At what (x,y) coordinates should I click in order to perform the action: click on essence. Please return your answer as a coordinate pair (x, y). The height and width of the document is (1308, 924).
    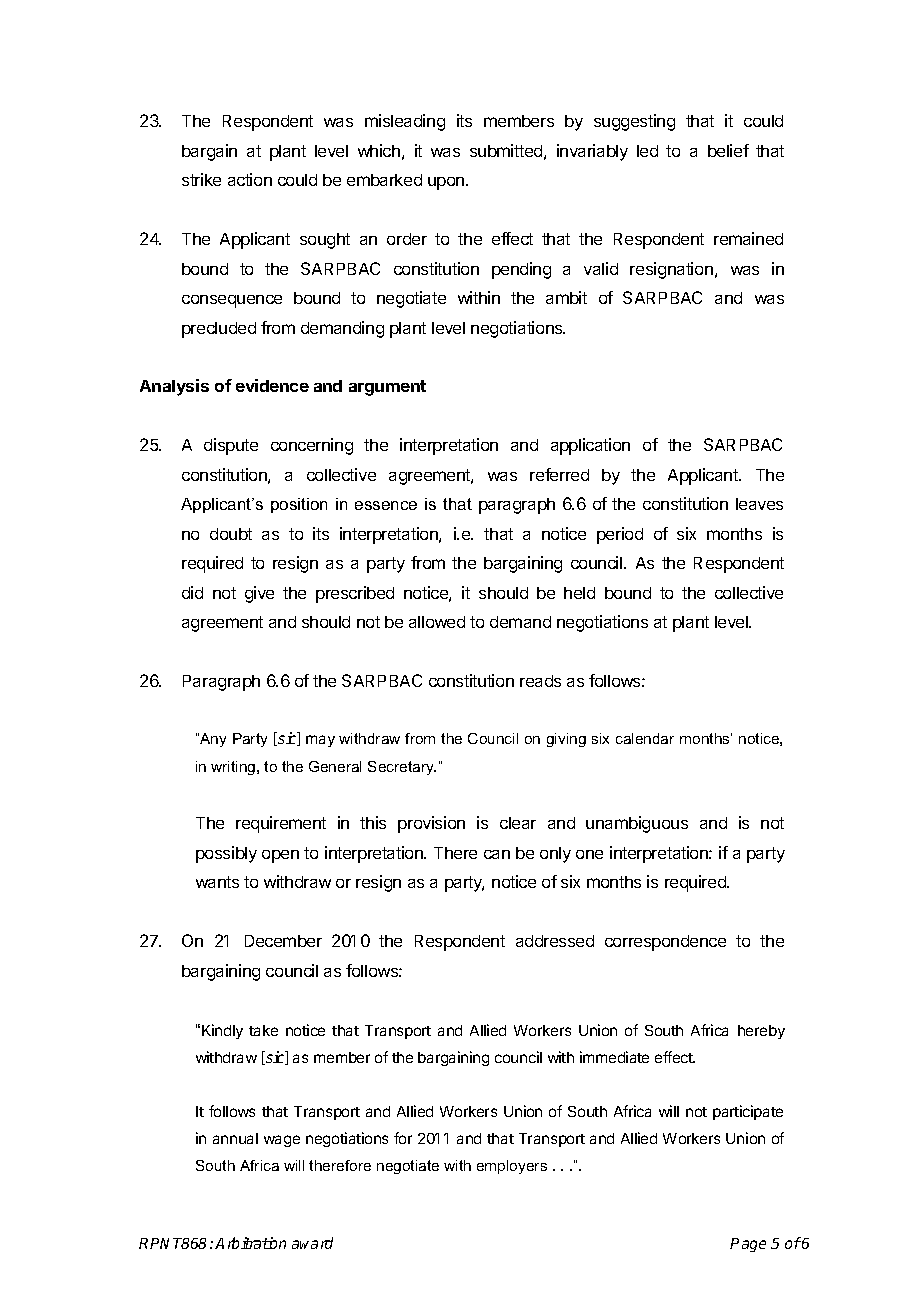
    Looking at the image, I should click on (386, 505).
